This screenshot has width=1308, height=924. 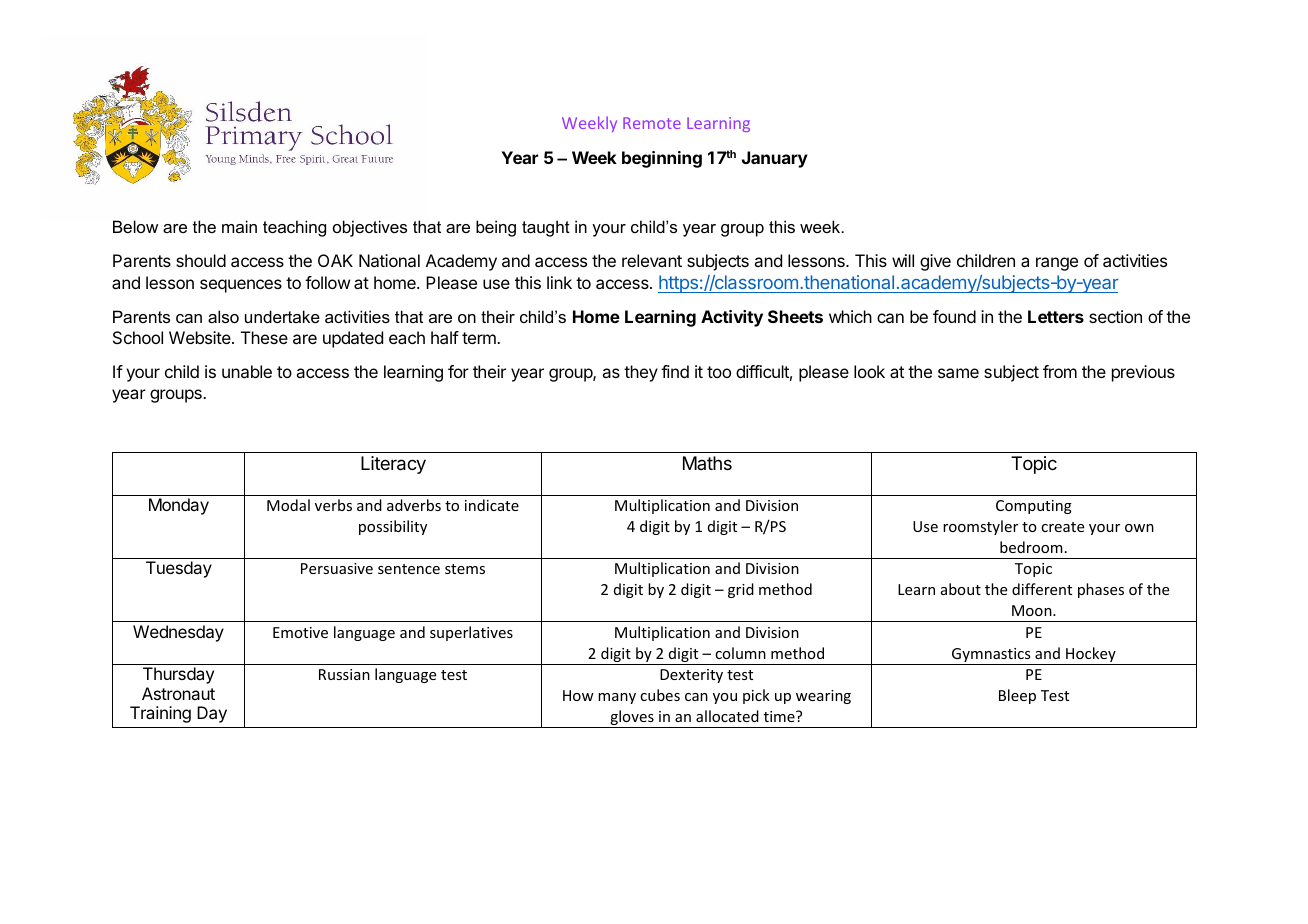 What do you see at coordinates (617, 698) in the screenshot?
I see `many` at bounding box center [617, 698].
